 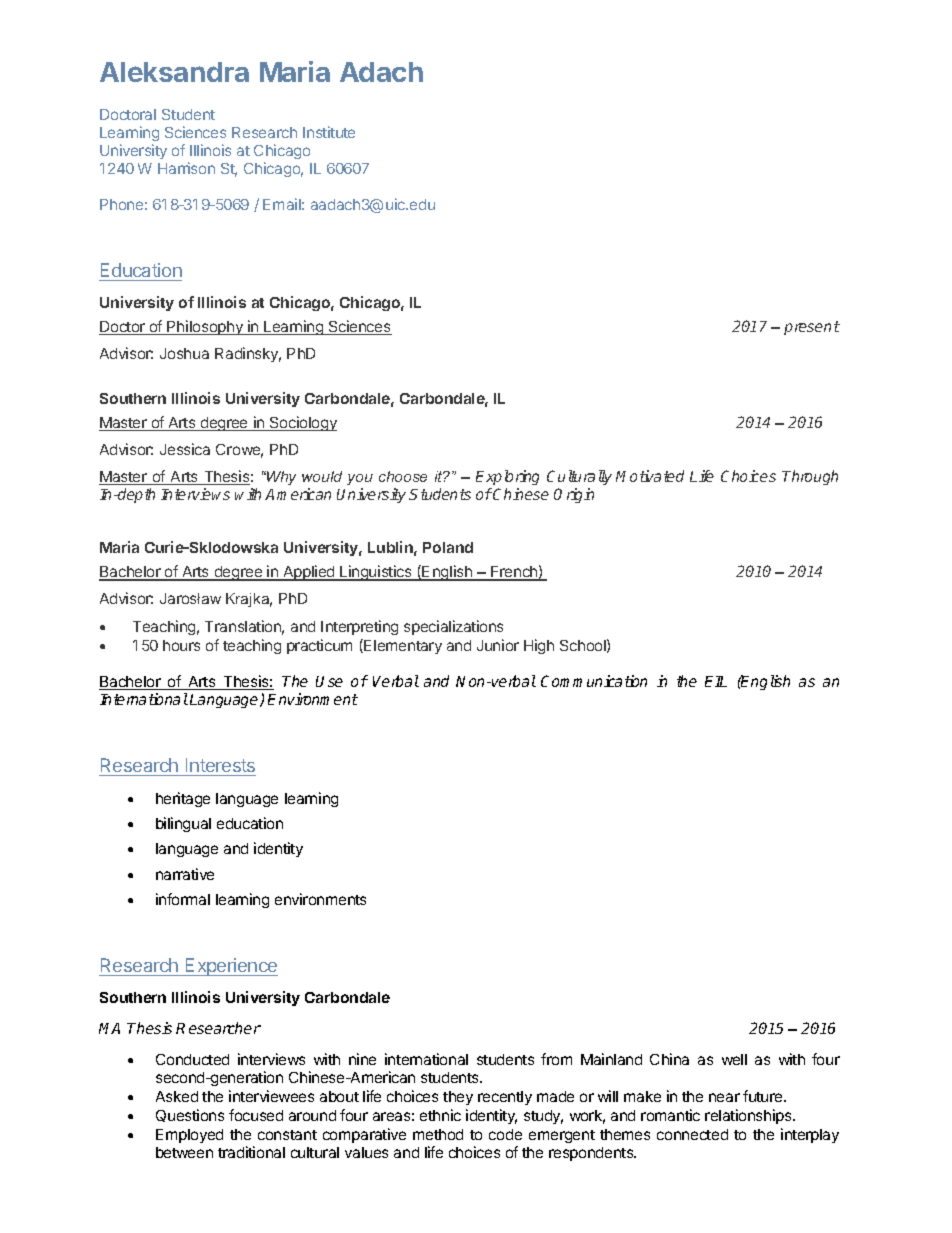 What do you see at coordinates (256, 1115) in the document?
I see `focused` at bounding box center [256, 1115].
